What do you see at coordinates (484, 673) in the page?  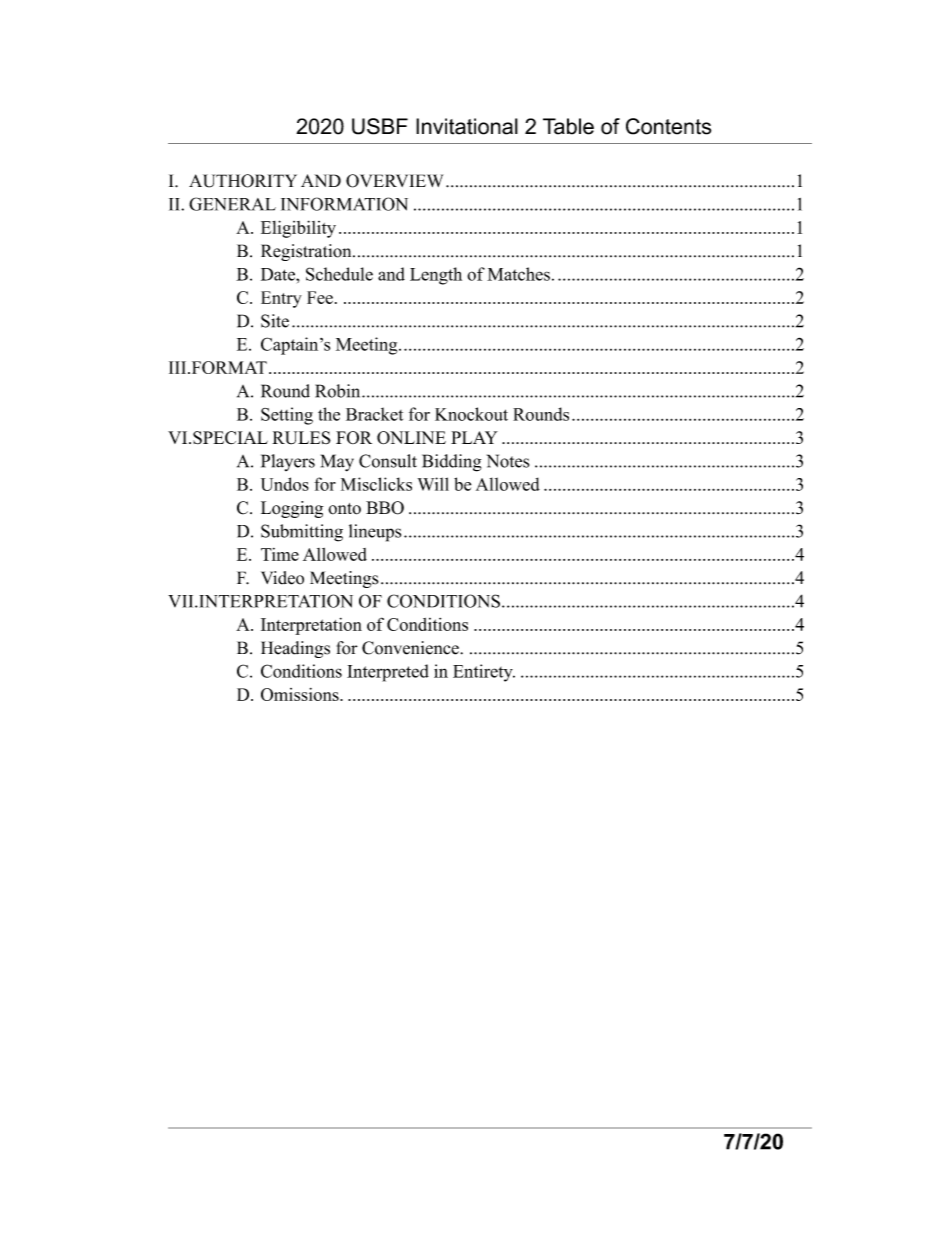 I see `Entirety` at bounding box center [484, 673].
